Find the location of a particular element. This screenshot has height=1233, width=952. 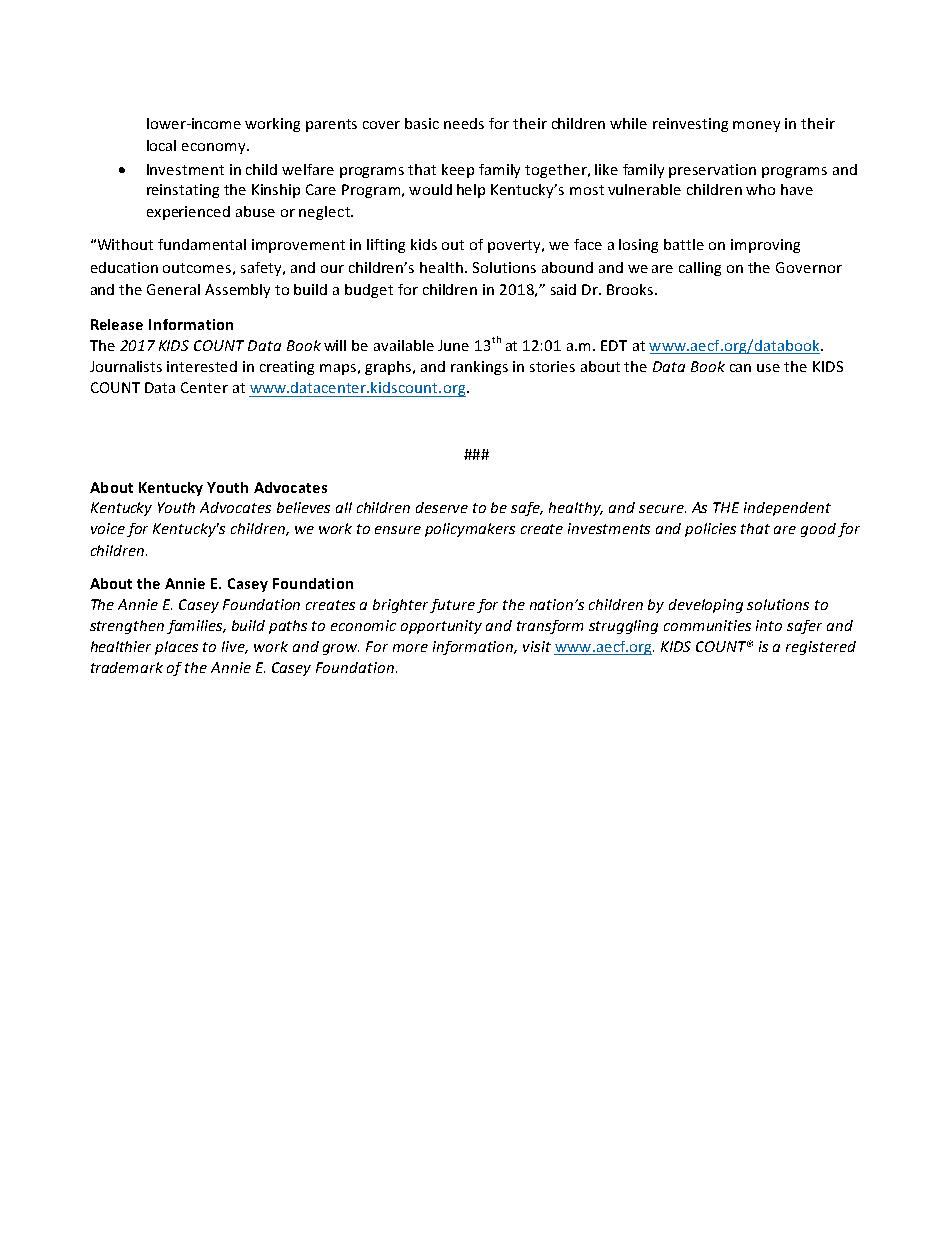

money is located at coordinates (756, 126).
